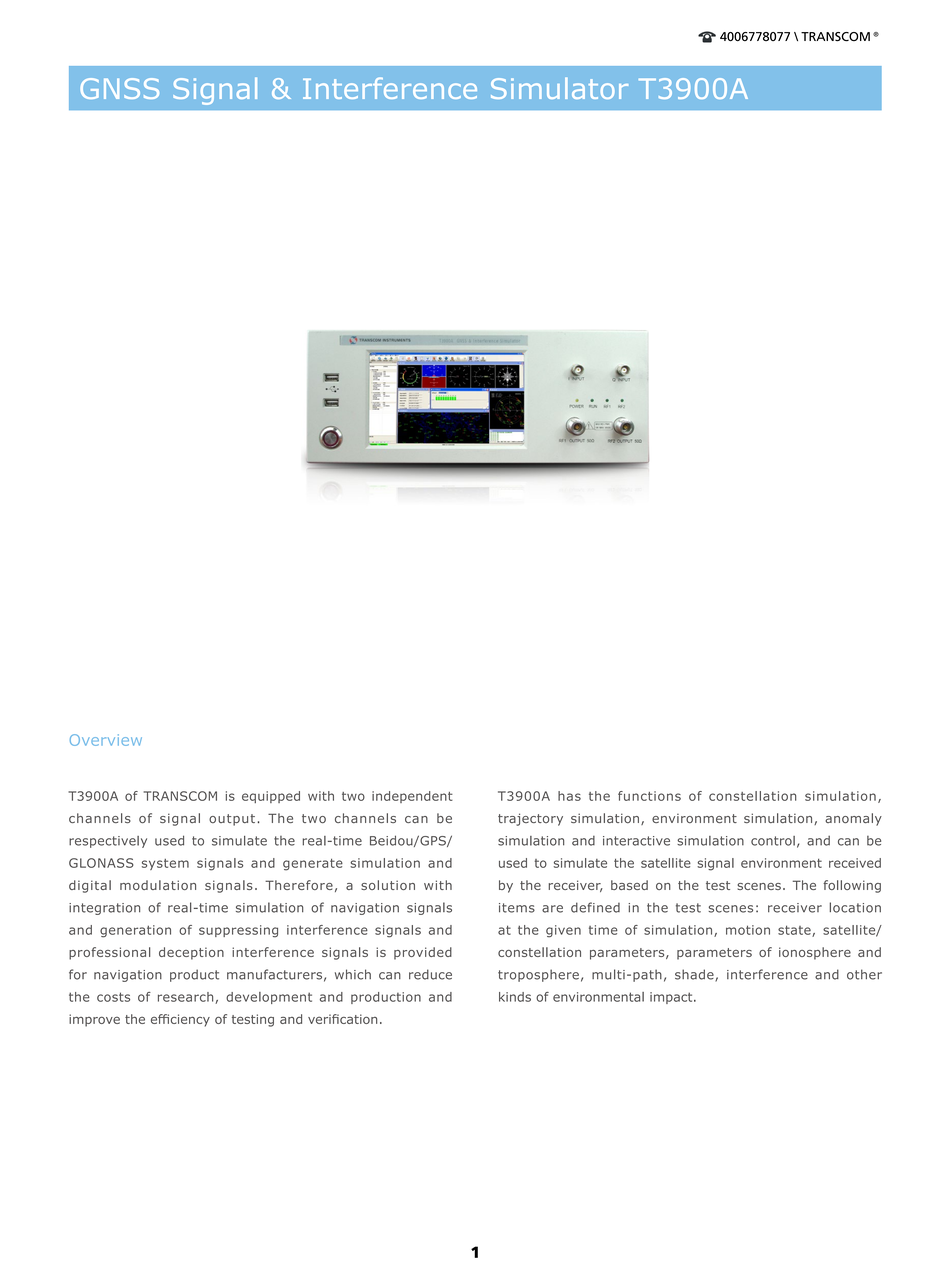 The width and height of the screenshot is (949, 1288). What do you see at coordinates (649, 796) in the screenshot?
I see `functions` at bounding box center [649, 796].
